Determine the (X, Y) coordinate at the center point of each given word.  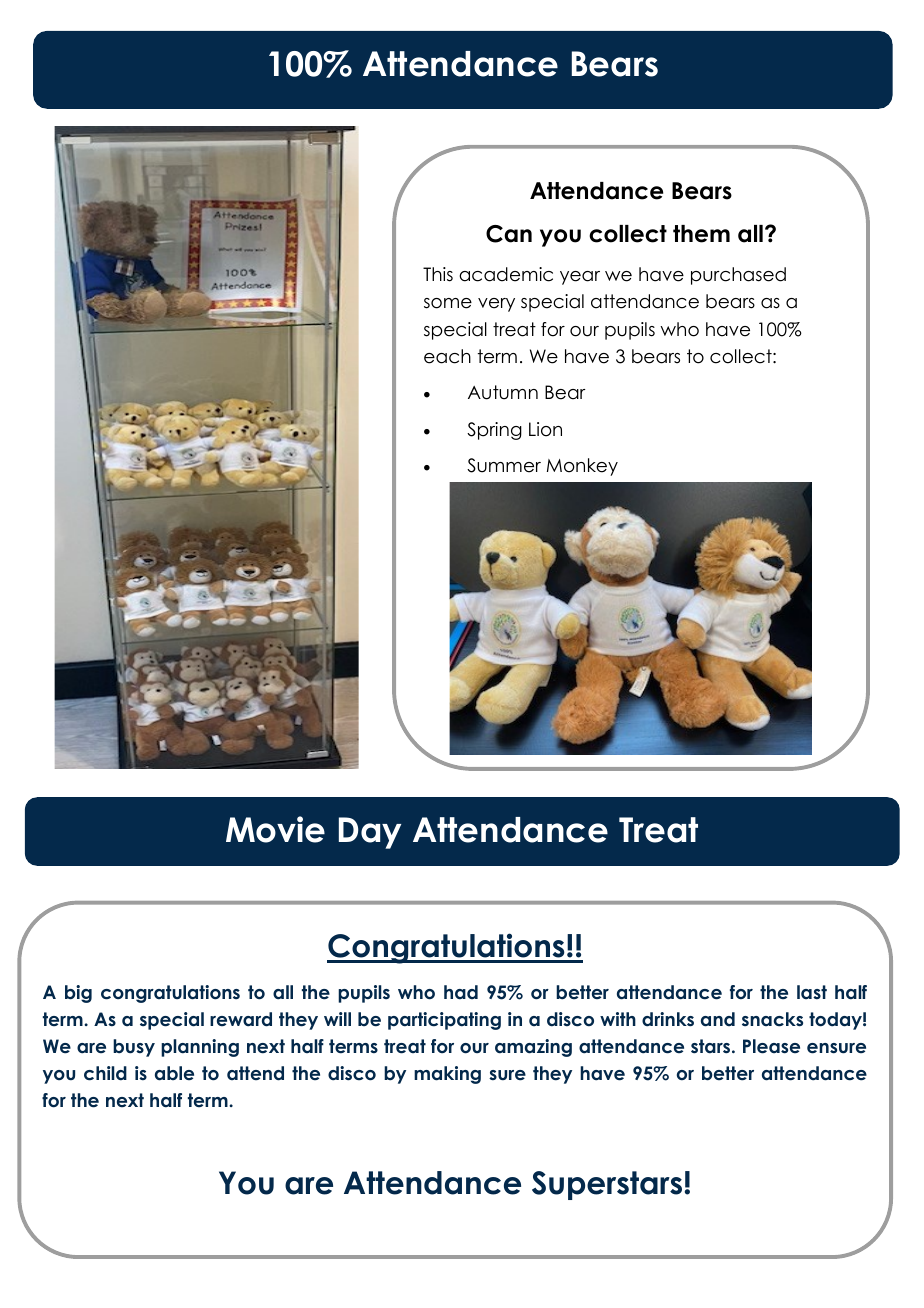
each (447, 356)
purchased (738, 276)
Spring (494, 431)
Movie (275, 829)
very (496, 305)
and (718, 1019)
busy (134, 1048)
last (812, 992)
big (78, 994)
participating (444, 1021)
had (461, 992)
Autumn (503, 392)
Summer (504, 465)
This (438, 274)
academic (506, 274)
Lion (545, 429)
